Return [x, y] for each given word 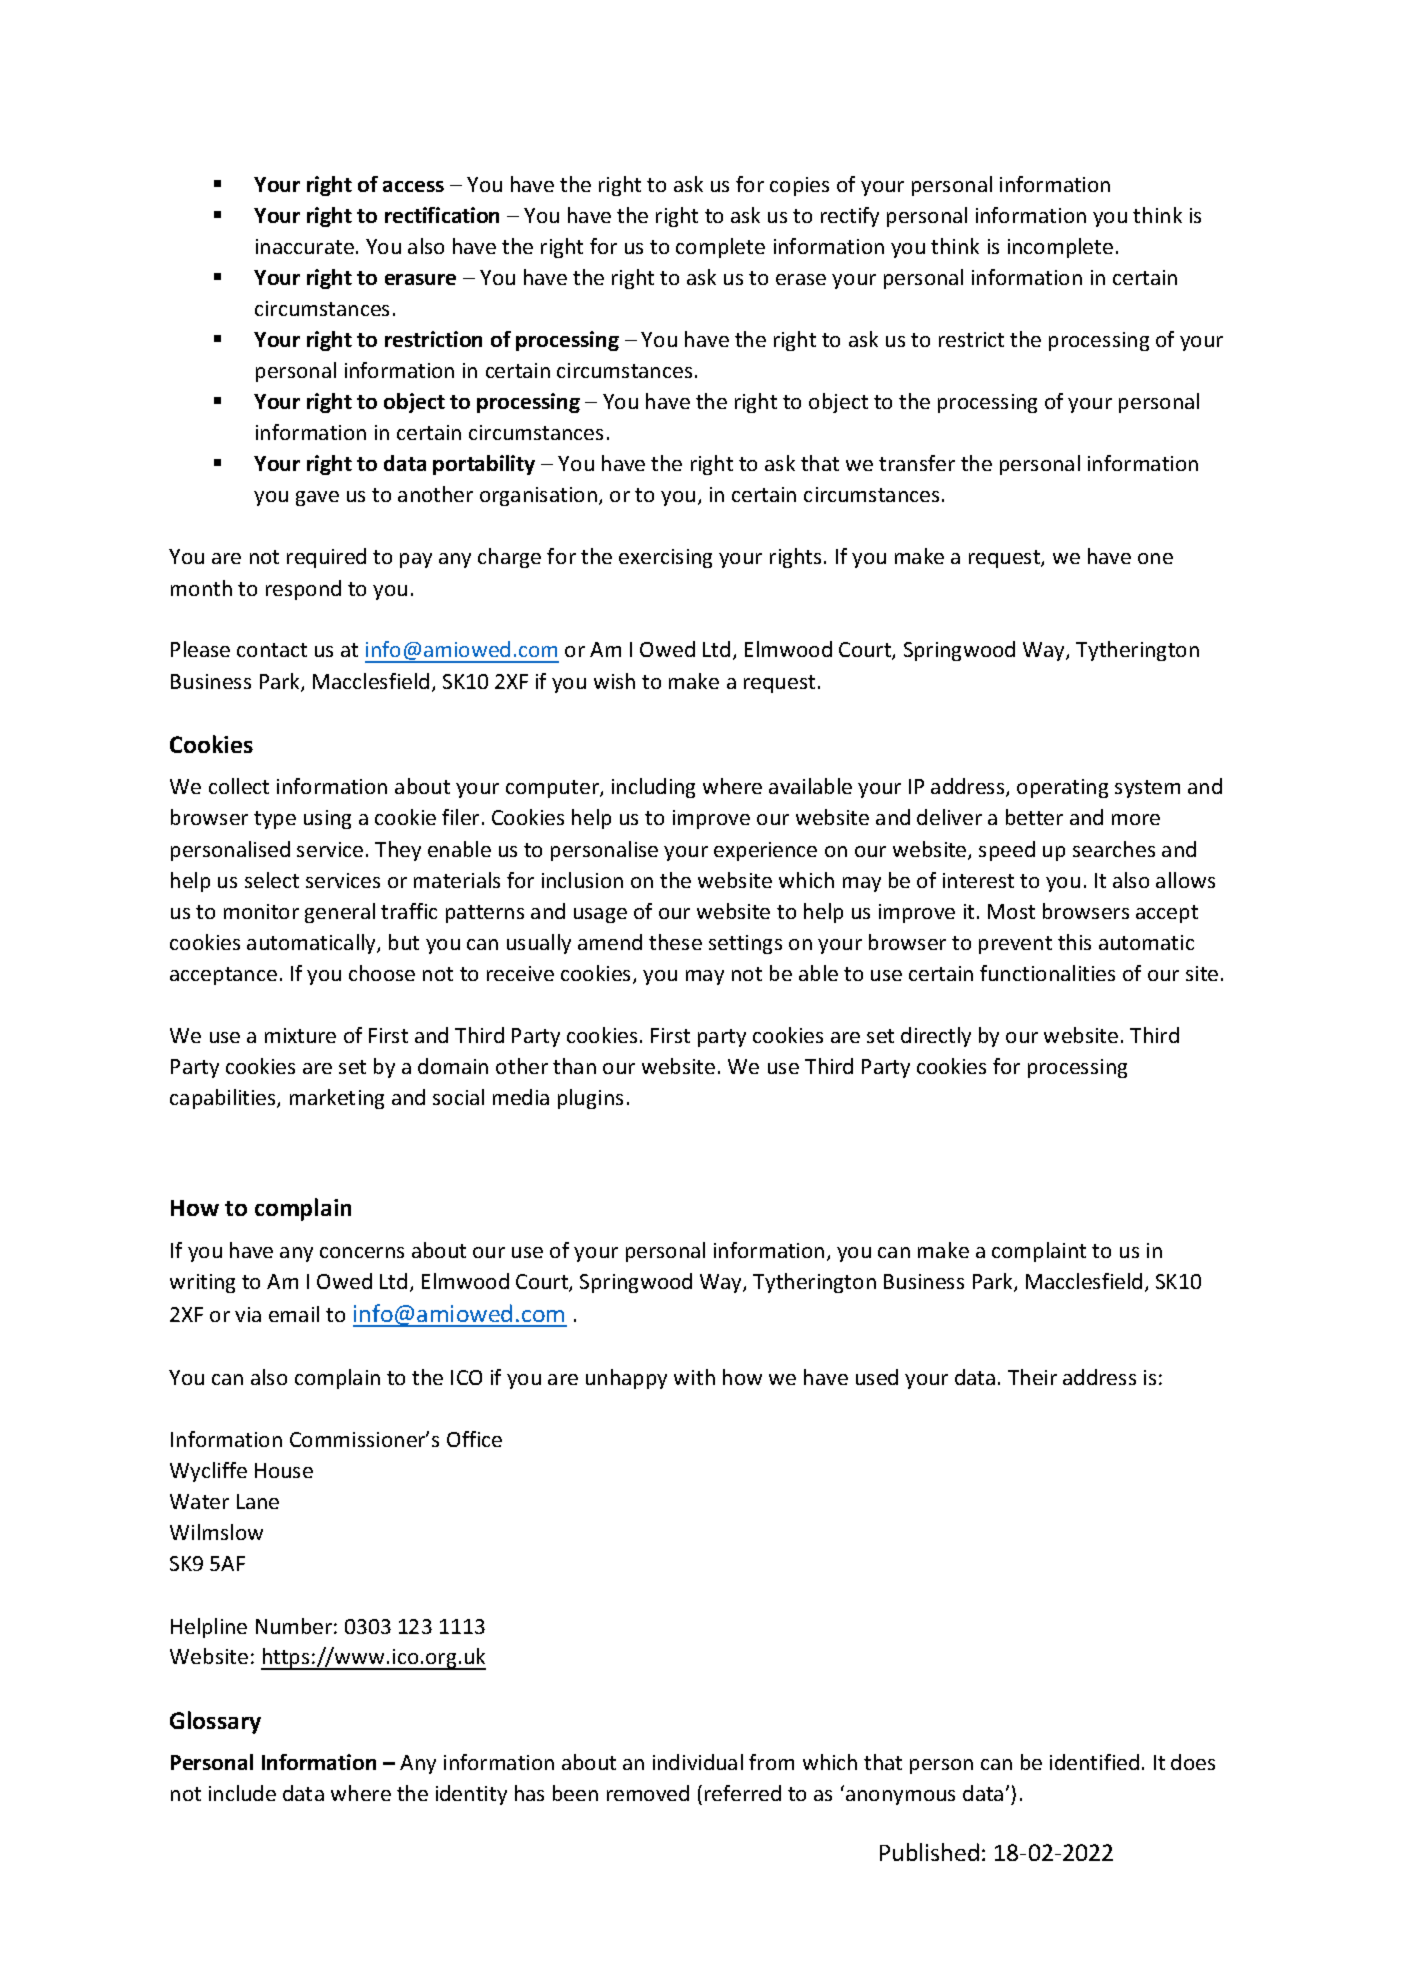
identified [1094, 1762]
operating [1062, 788]
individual [698, 1762]
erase [801, 279]
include [242, 1793]
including [653, 788]
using [327, 819]
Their [1032, 1377]
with [694, 1377]
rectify [850, 217]
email [294, 1314]
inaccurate [305, 246]
